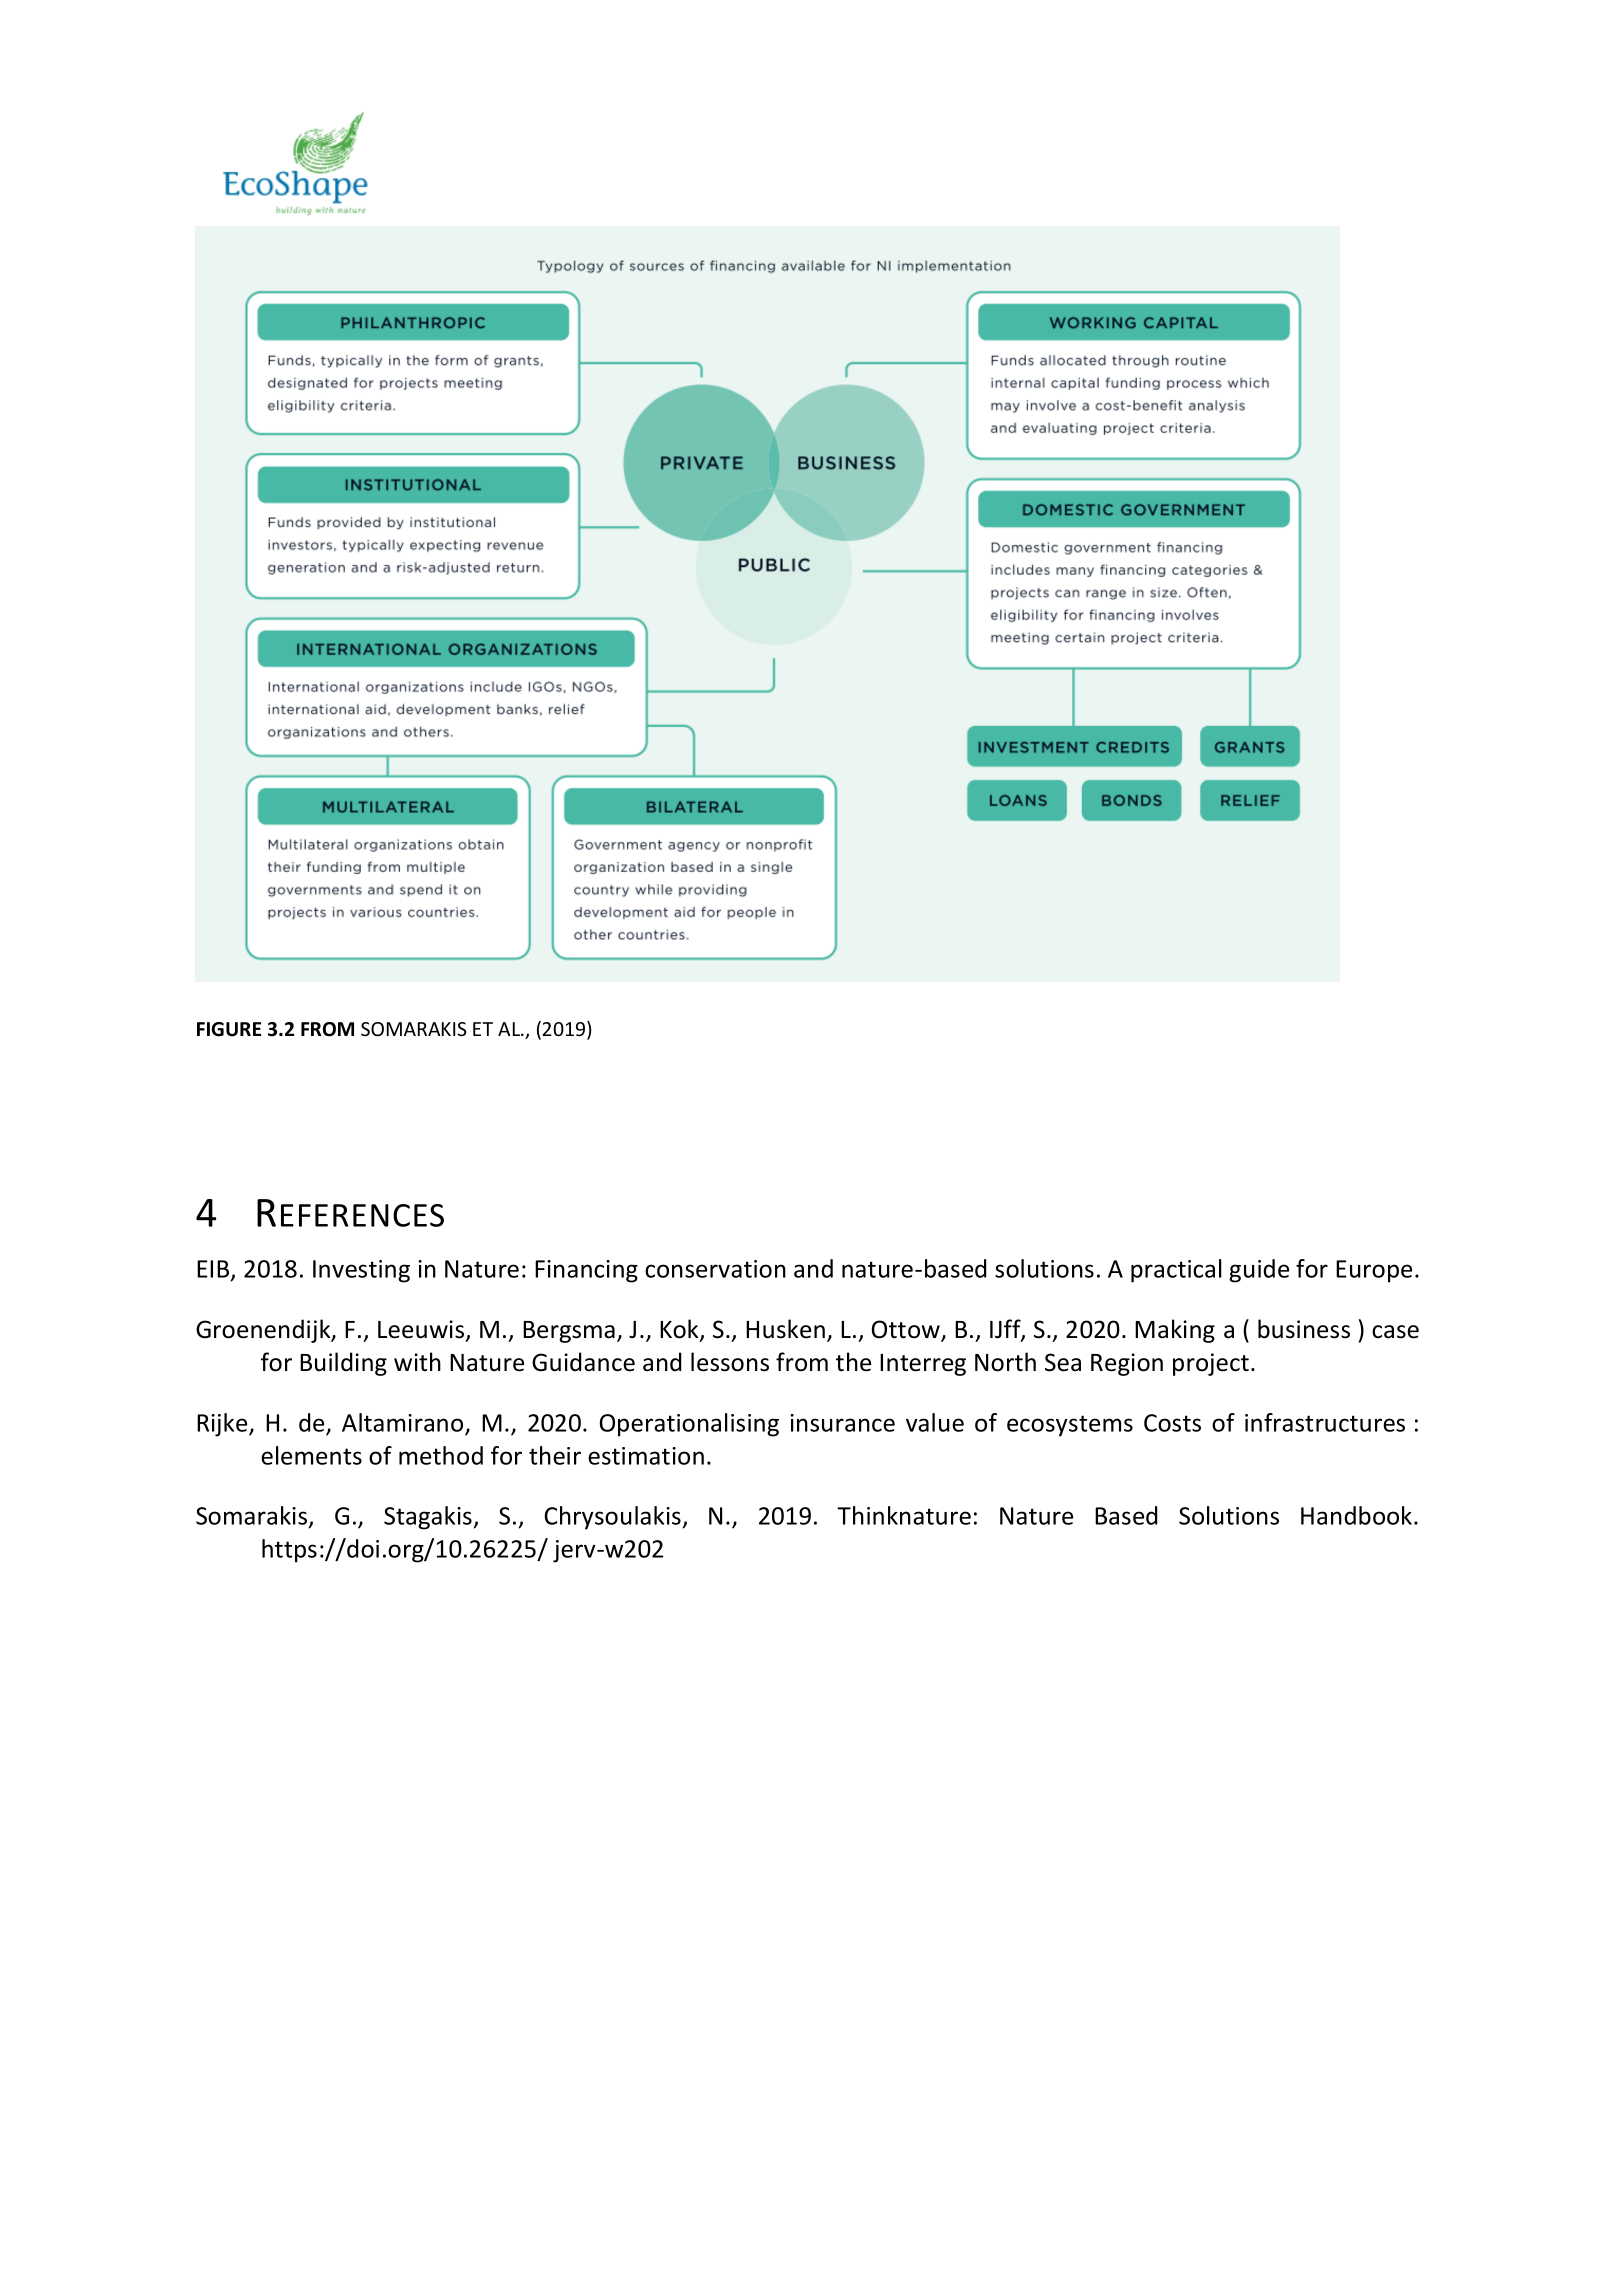 The height and width of the document is (2285, 1616). I want to click on Investing, so click(361, 1271).
